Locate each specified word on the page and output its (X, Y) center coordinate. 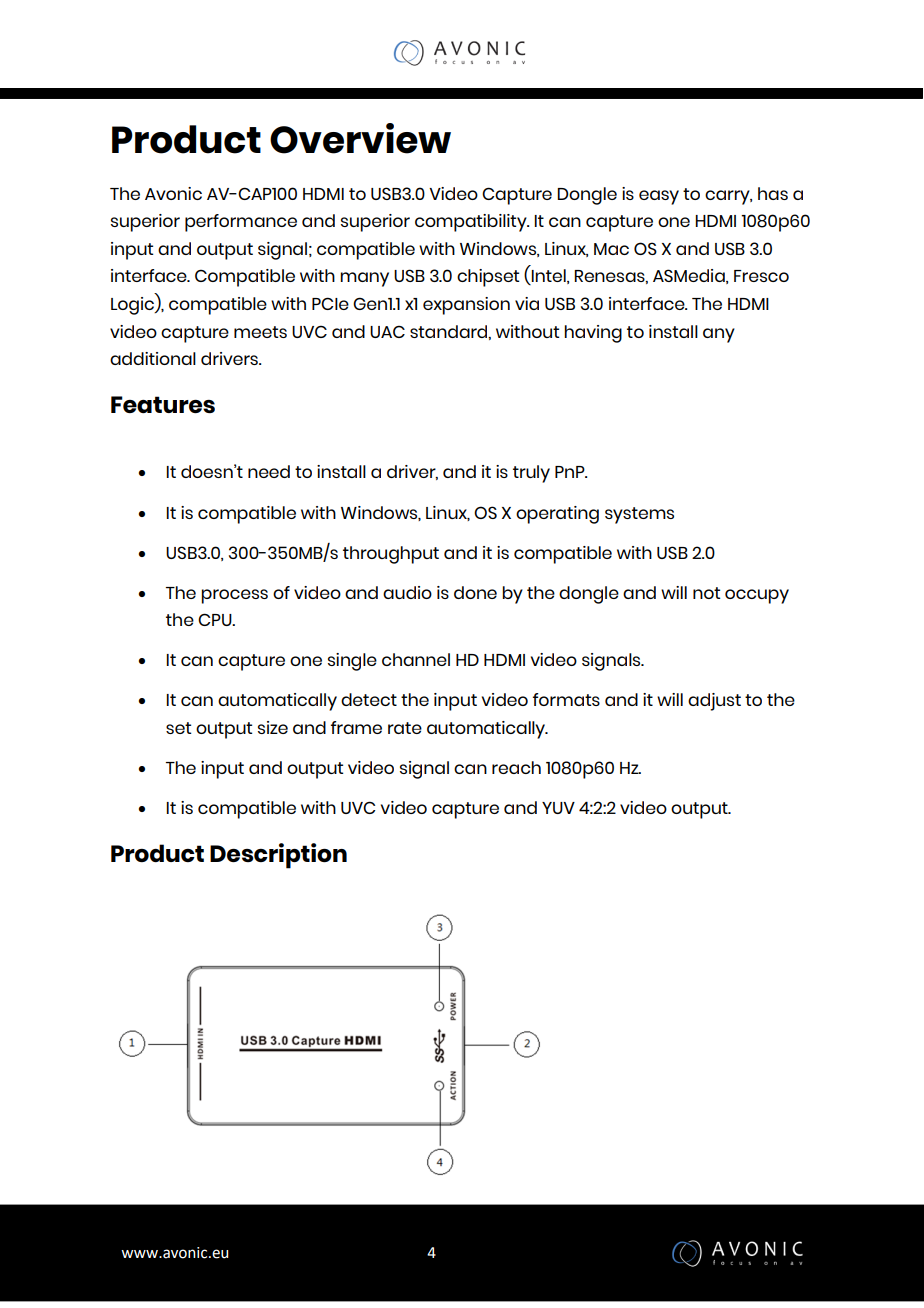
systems (639, 515)
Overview (360, 138)
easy (659, 197)
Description (278, 856)
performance (241, 223)
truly (531, 474)
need (269, 471)
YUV (558, 808)
